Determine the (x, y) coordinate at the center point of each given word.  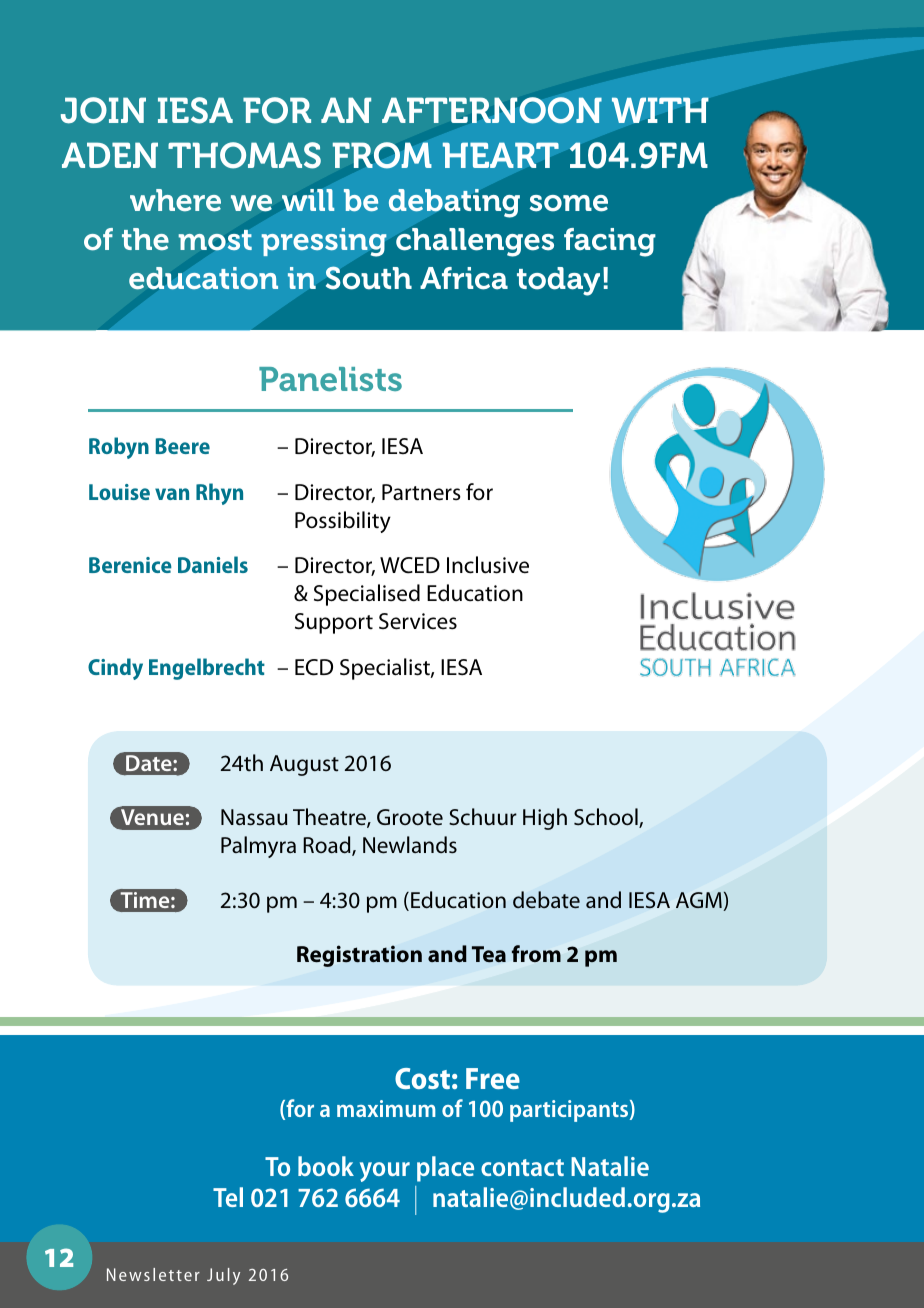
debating (454, 203)
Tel (228, 1197)
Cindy (115, 669)
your (385, 1172)
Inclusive (488, 565)
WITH (660, 110)
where (175, 200)
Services (418, 621)
